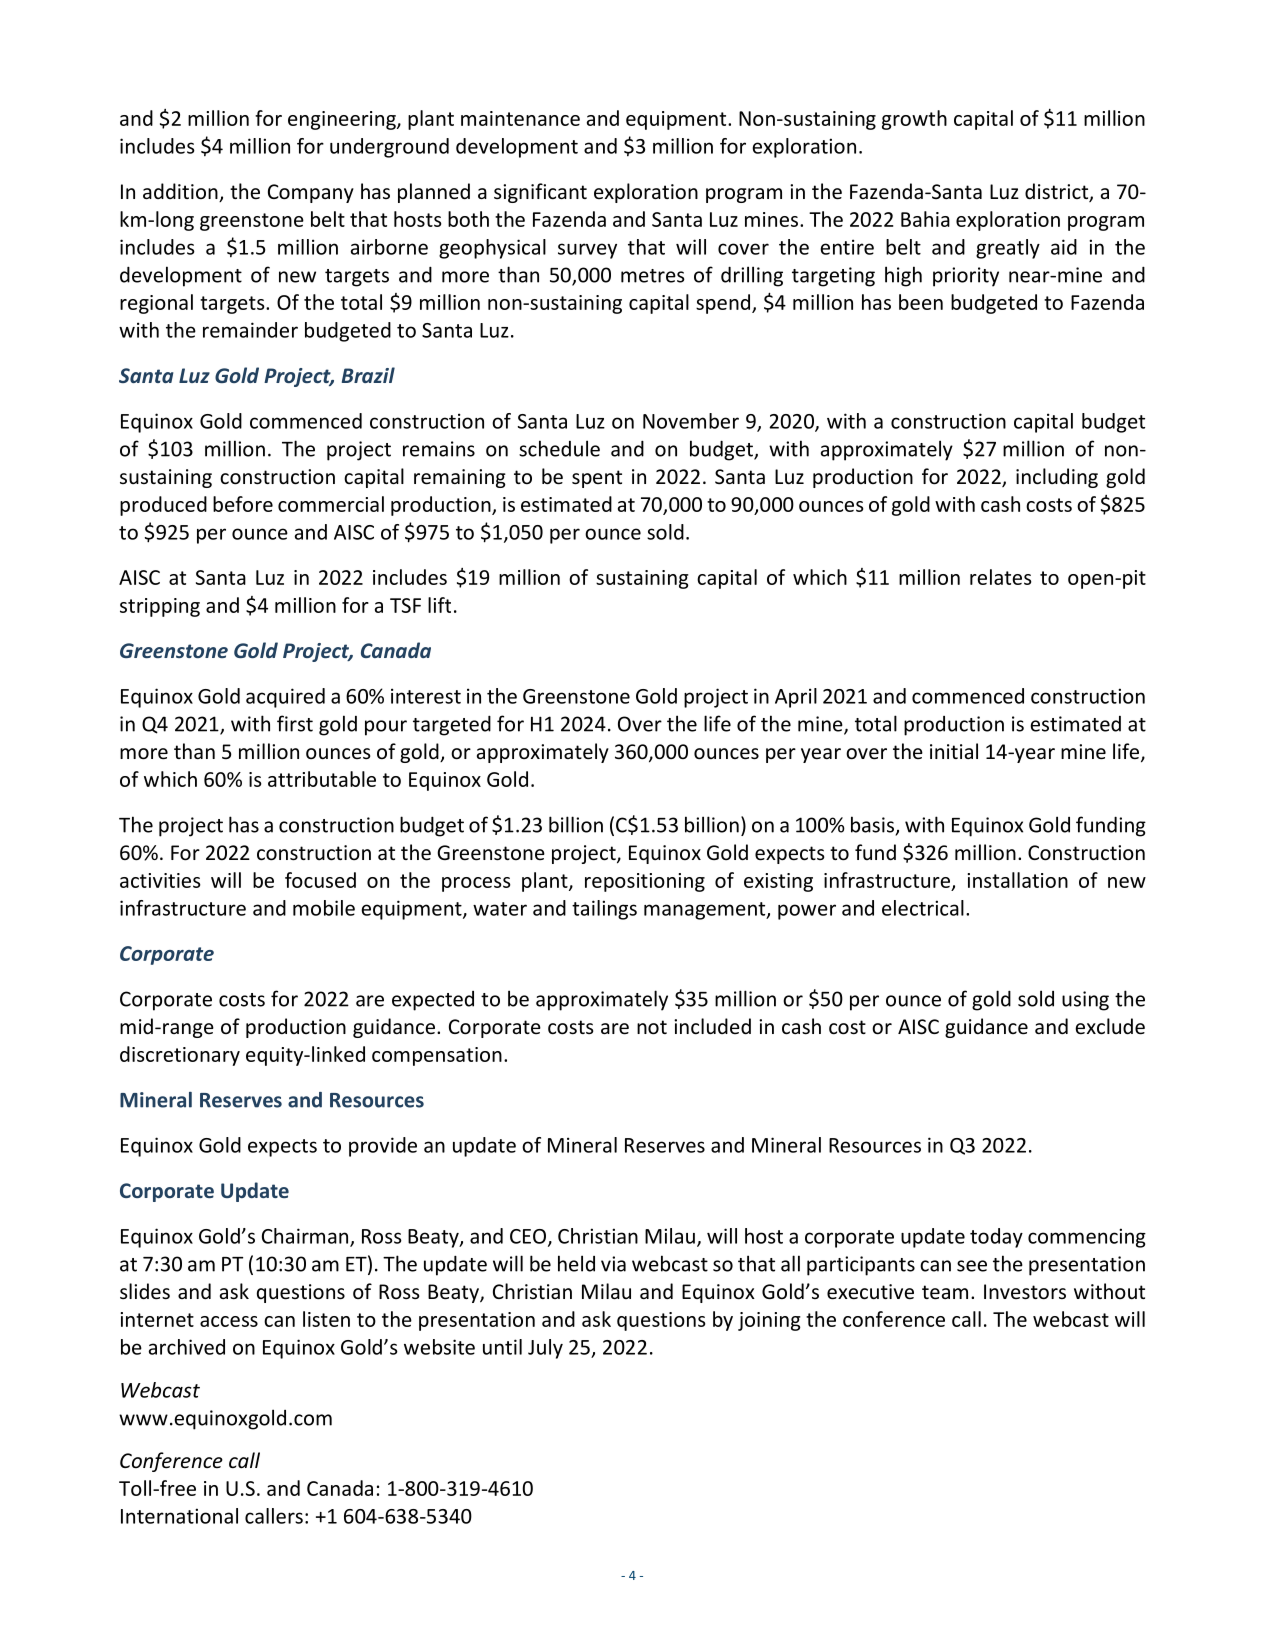 This screenshot has width=1265, height=1637. I want to click on CEO, so click(529, 1237).
